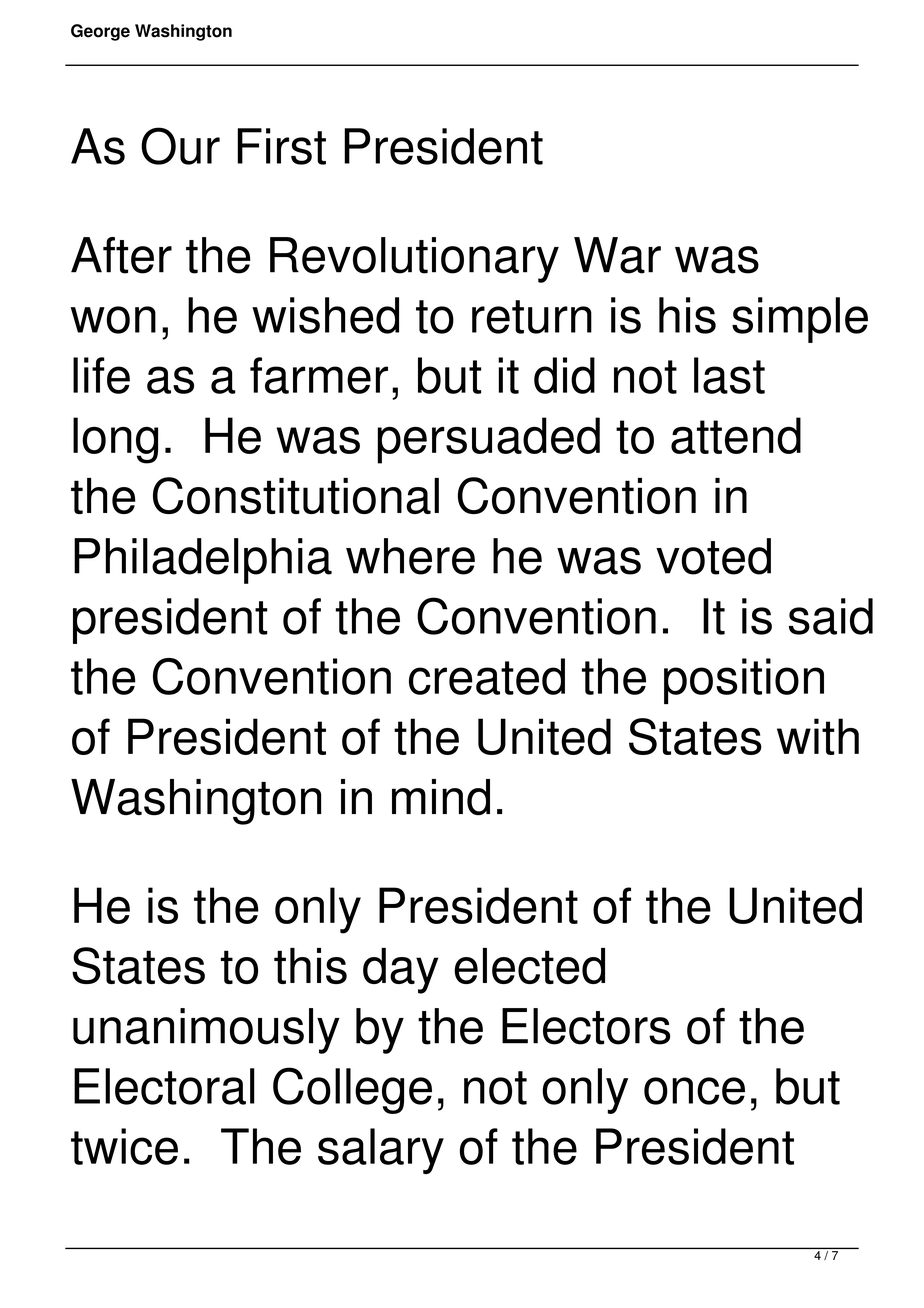 The width and height of the screenshot is (924, 1308). Describe the element at coordinates (617, 255) in the screenshot. I see `War` at that location.
